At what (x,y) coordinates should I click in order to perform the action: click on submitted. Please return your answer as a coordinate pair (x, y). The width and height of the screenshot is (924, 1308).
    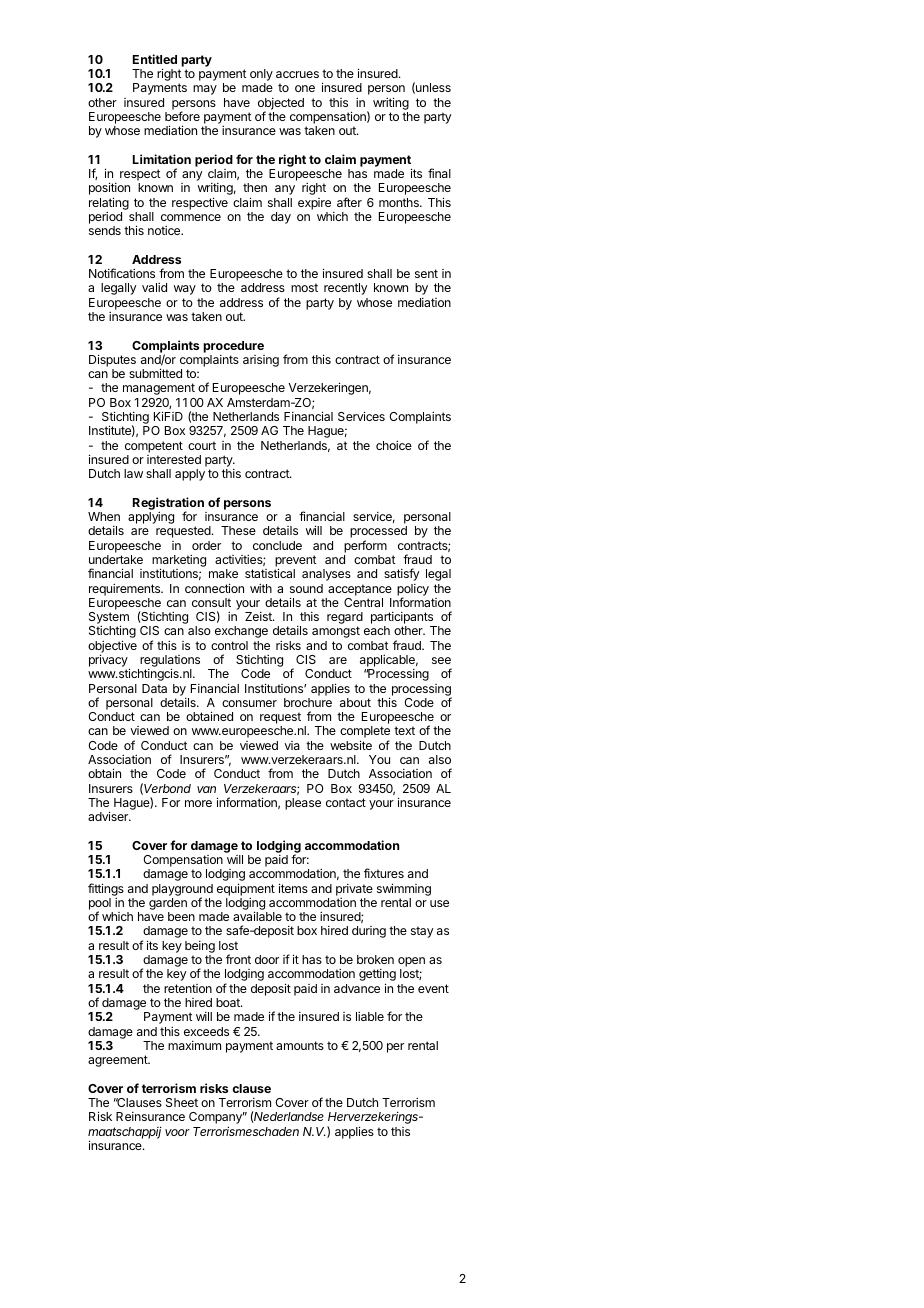
    Looking at the image, I should click on (155, 373).
